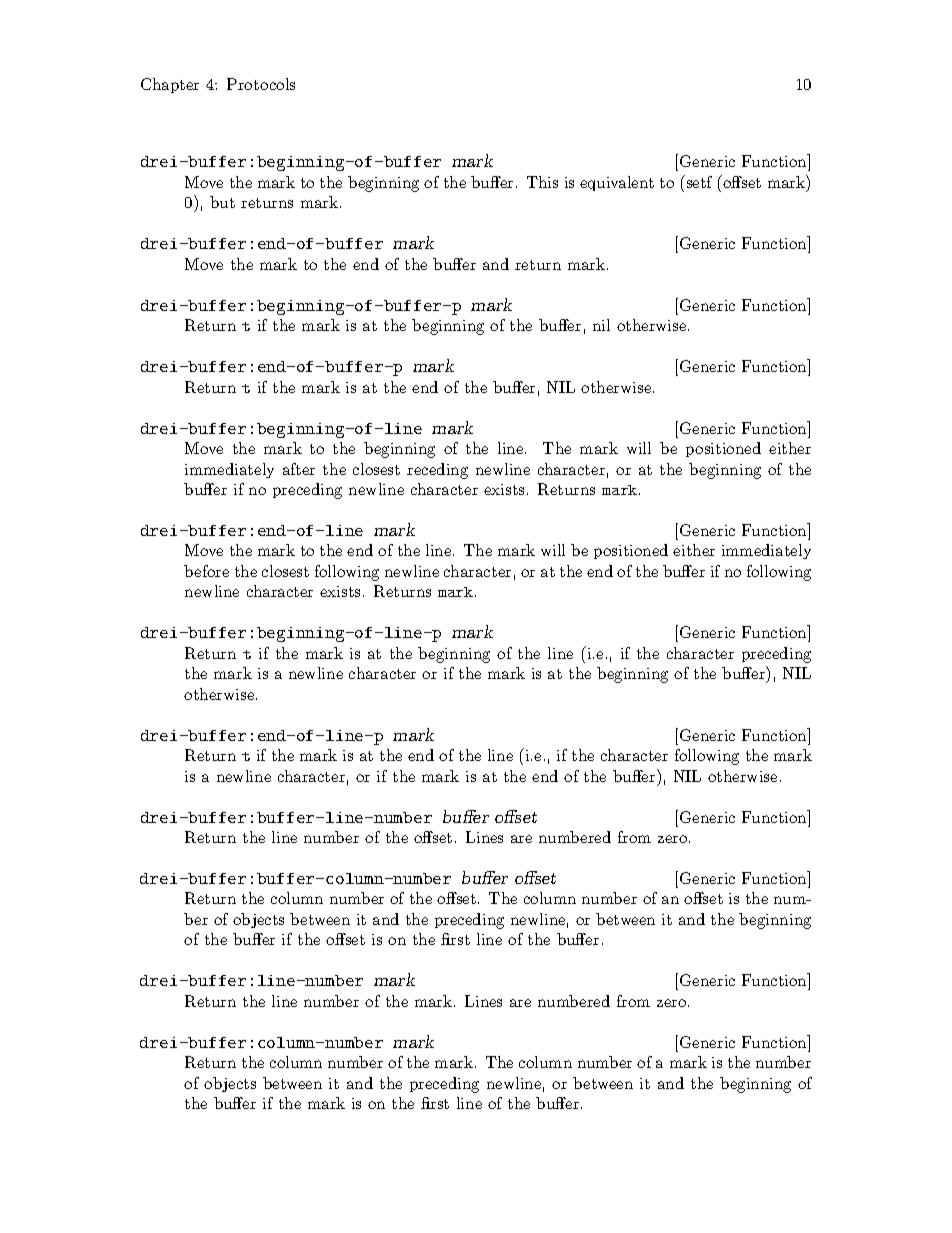 The image size is (952, 1233). Describe the element at coordinates (261, 84) in the document. I see `Protocols` at that location.
